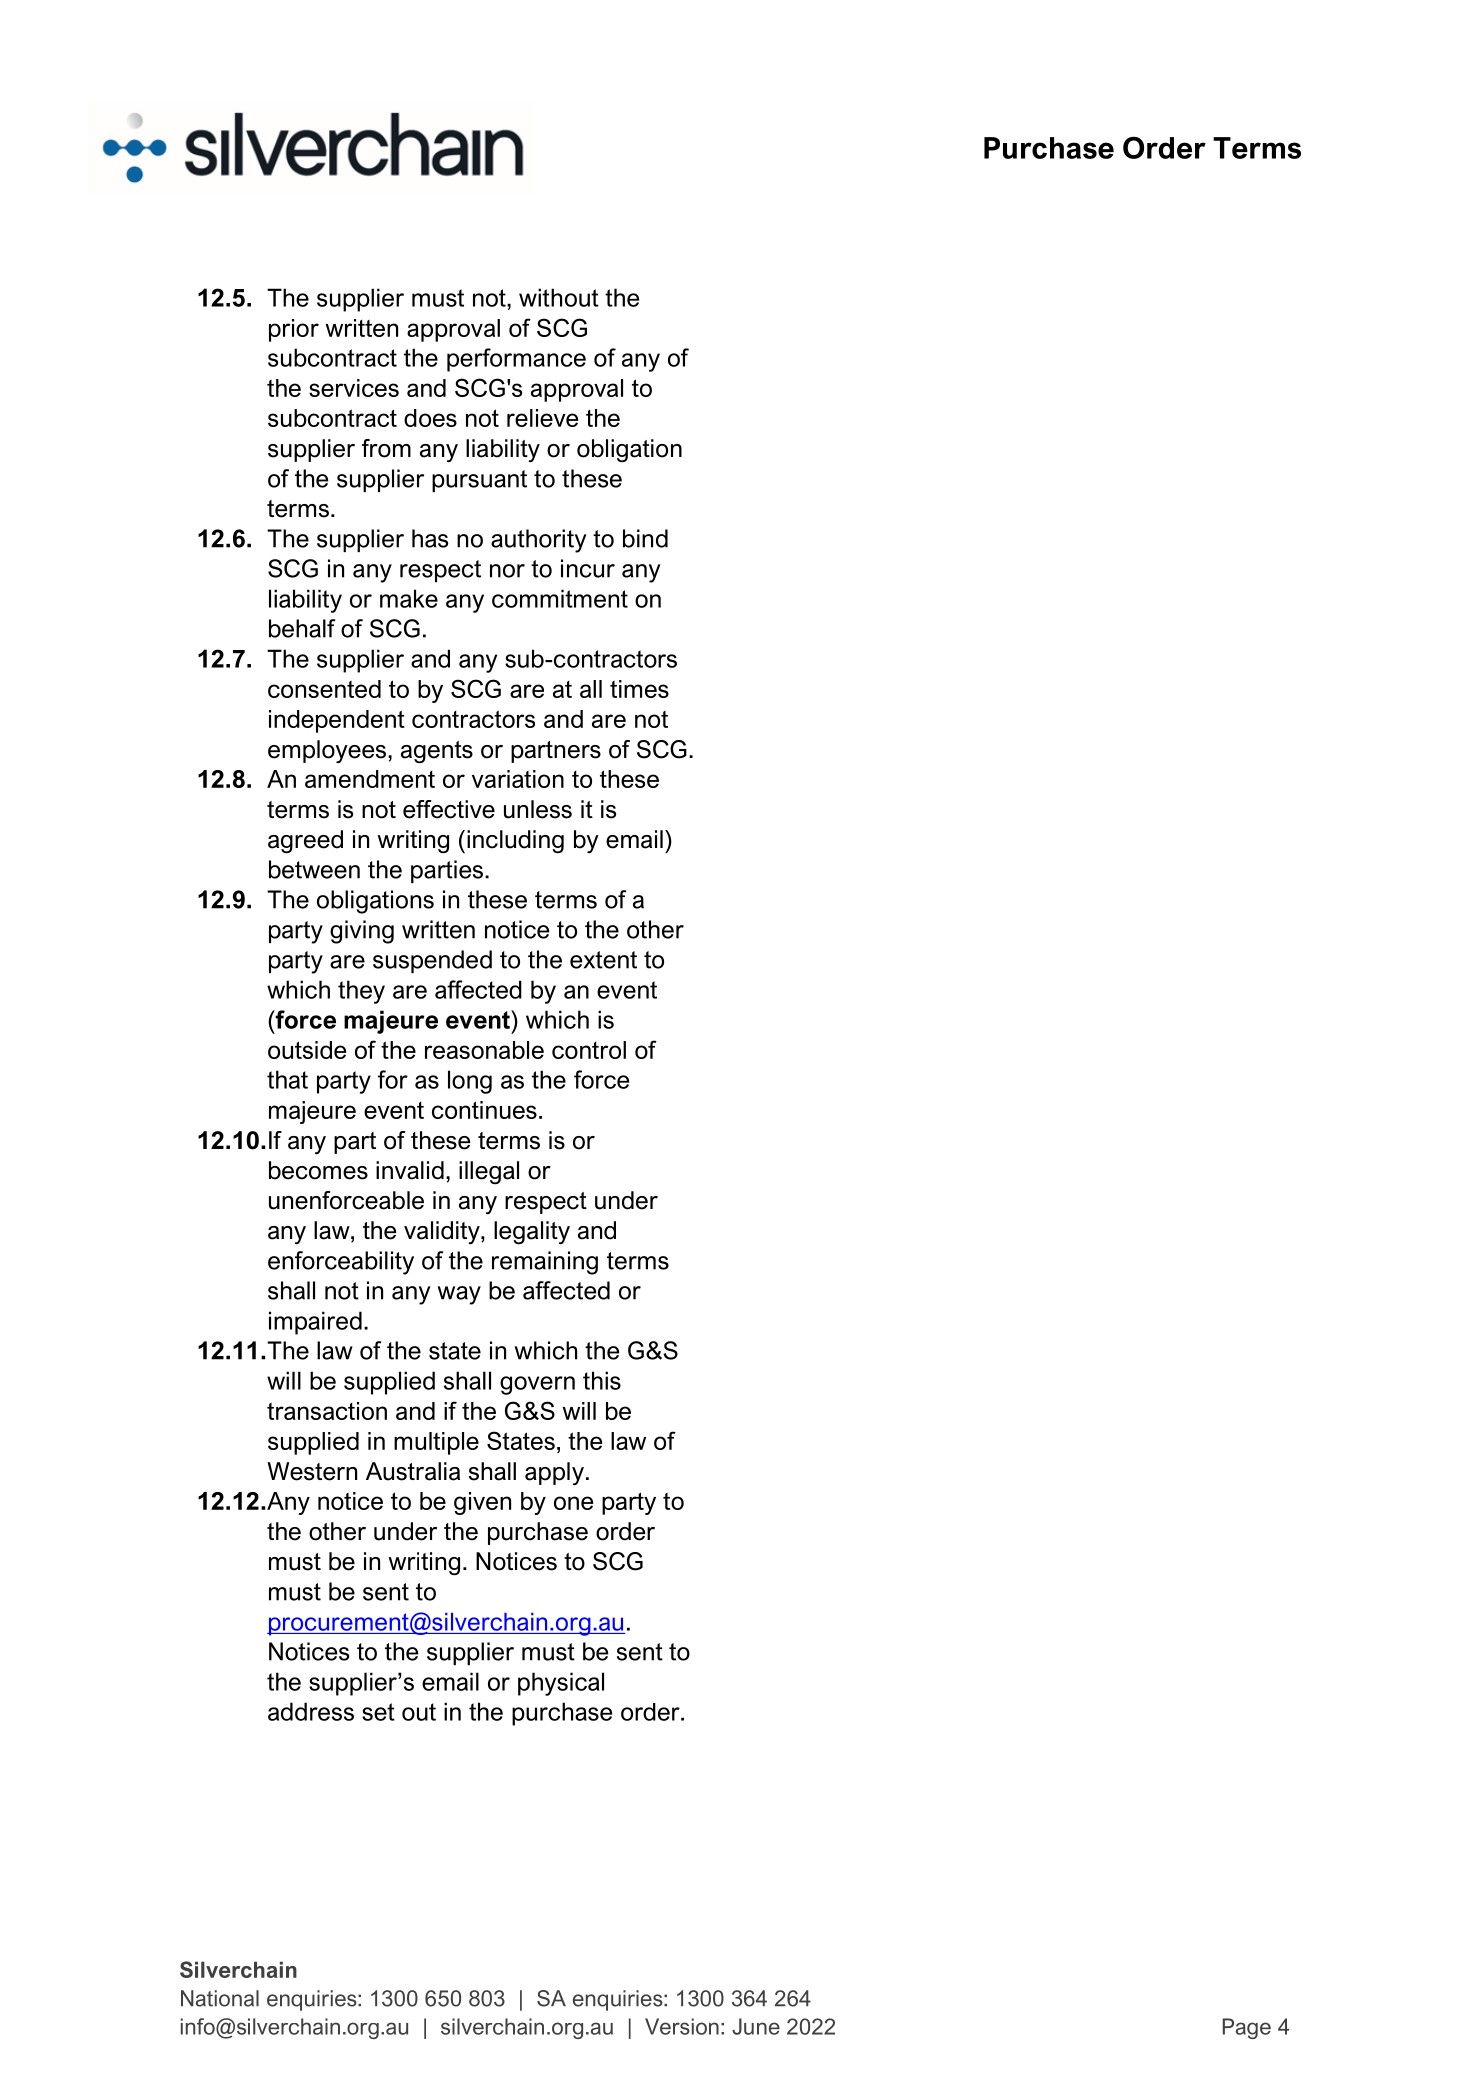 Image resolution: width=1481 pixels, height=2094 pixels. Describe the element at coordinates (574, 1503) in the screenshot. I see `one` at that location.
